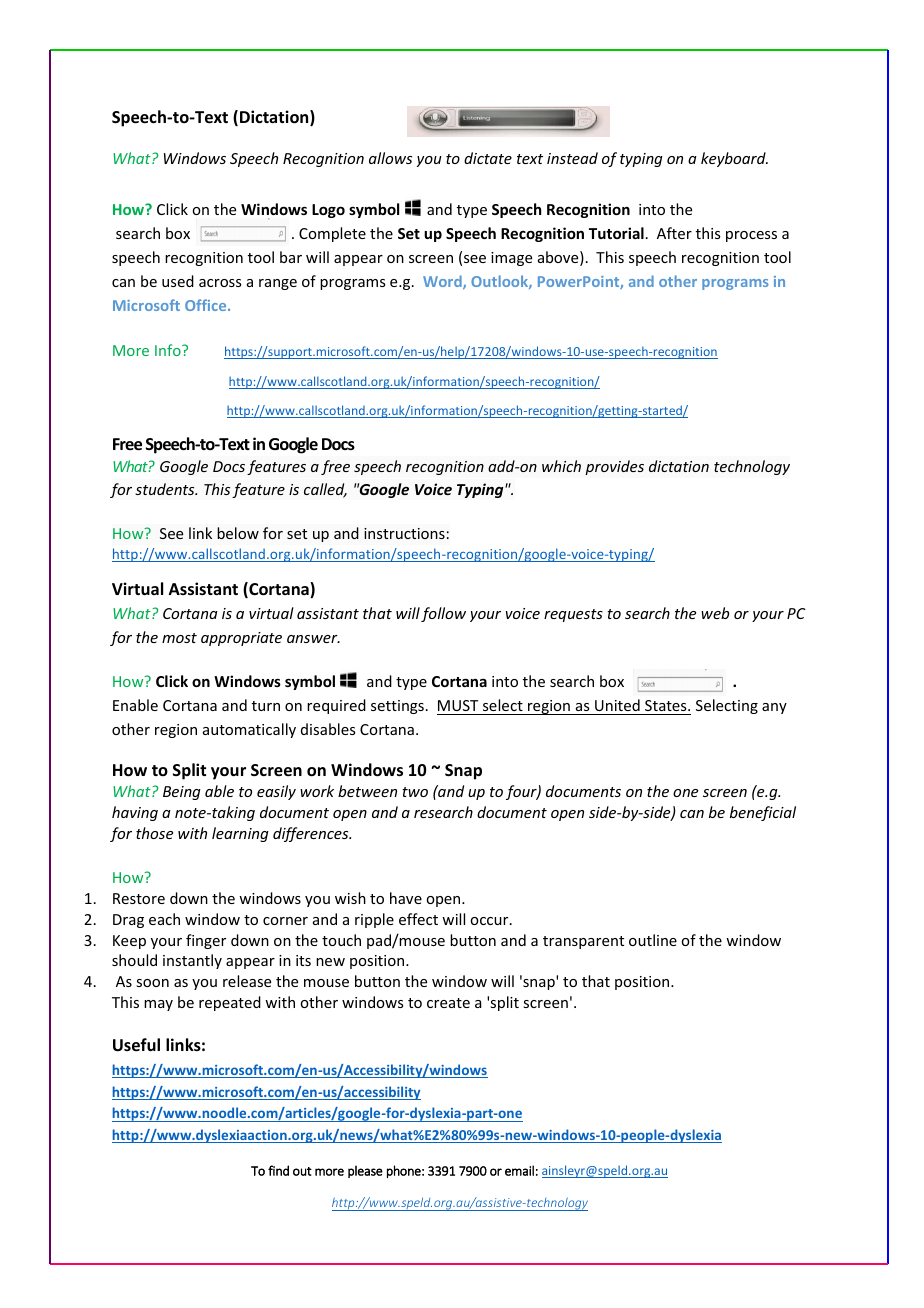 Image resolution: width=924 pixels, height=1308 pixels. I want to click on used, so click(178, 281).
